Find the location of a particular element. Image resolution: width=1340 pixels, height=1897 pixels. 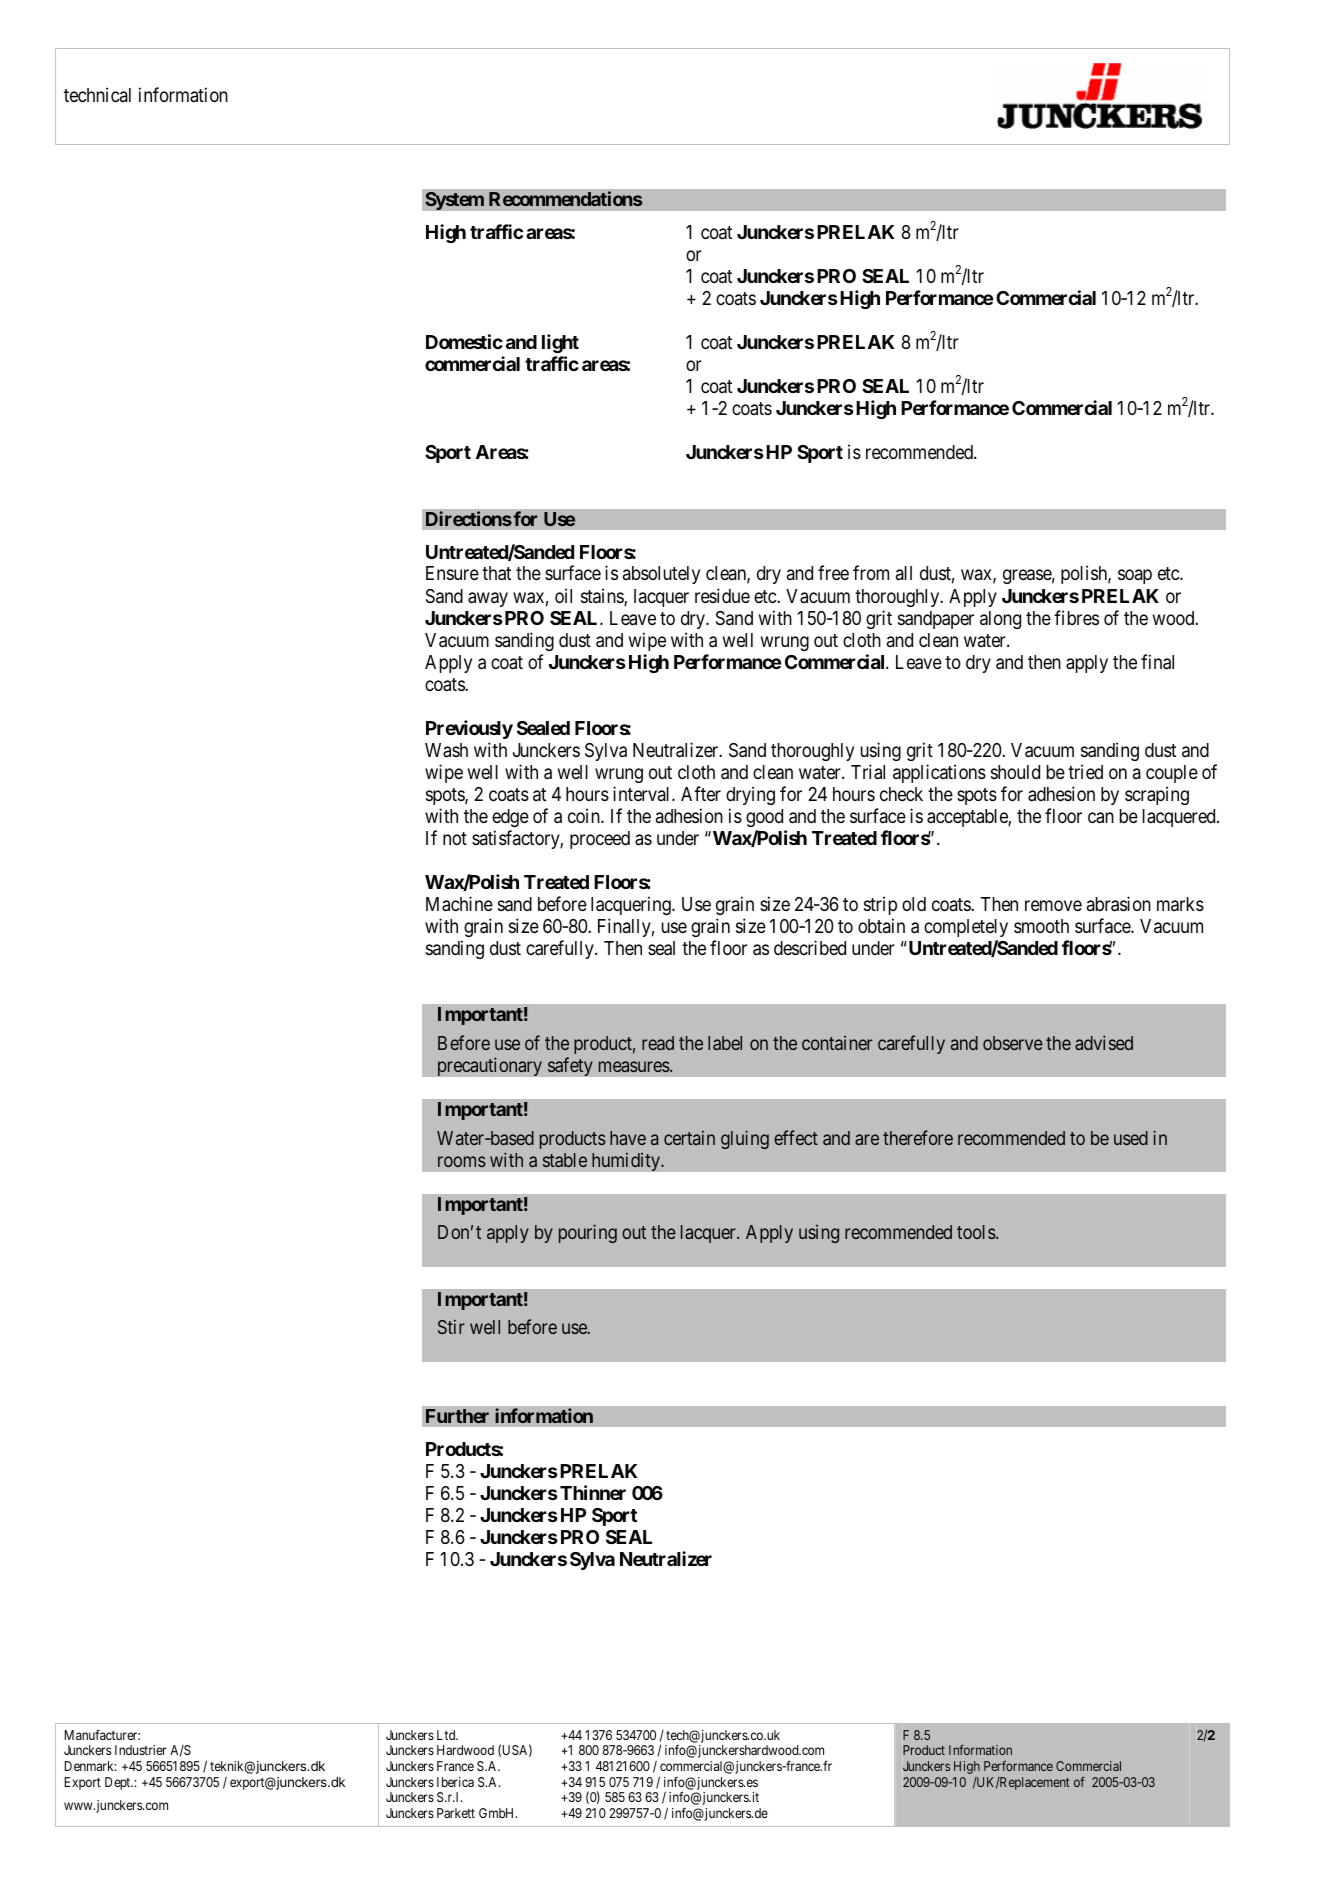

safety is located at coordinates (570, 1066).
